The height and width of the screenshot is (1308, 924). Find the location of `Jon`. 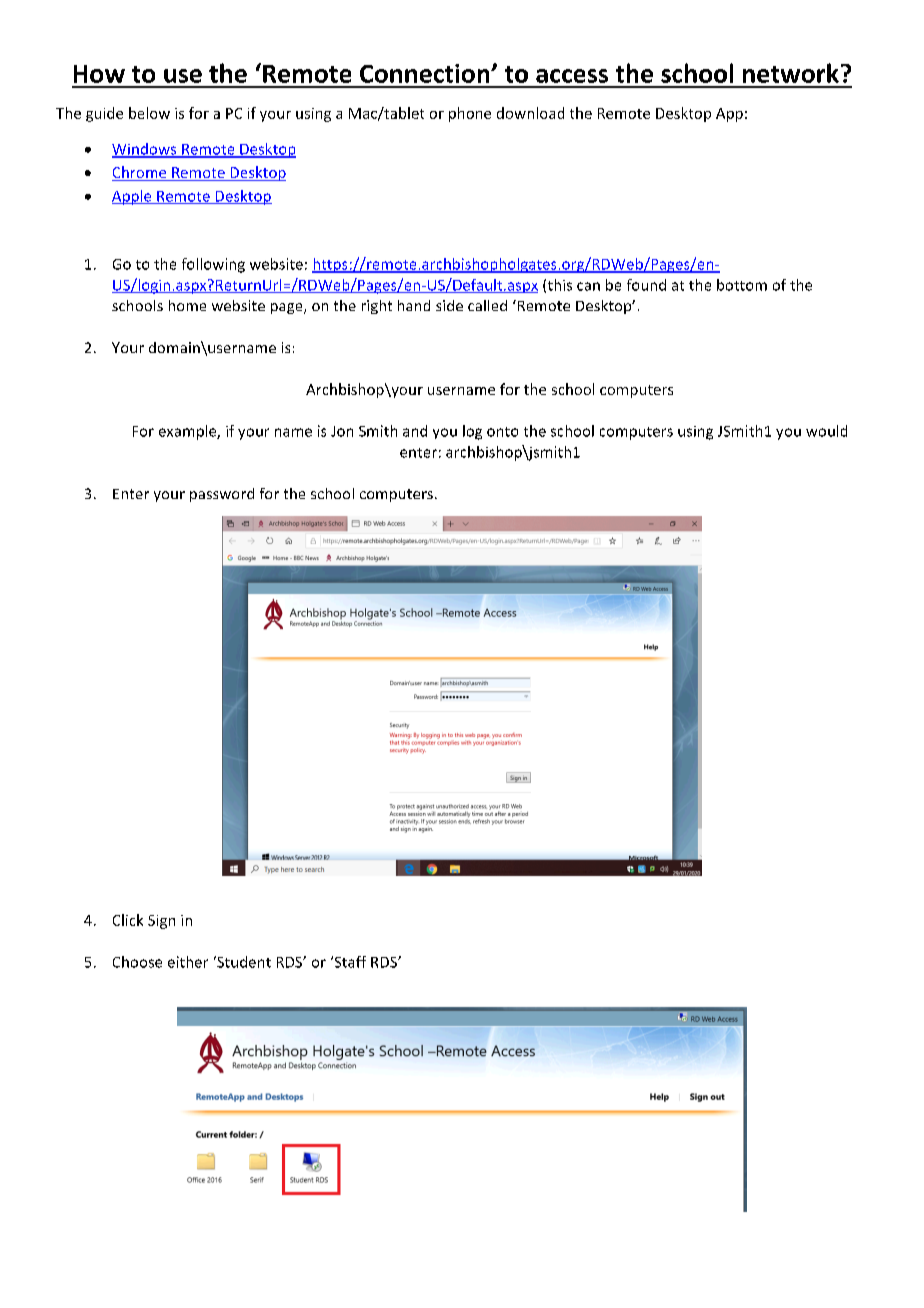

Jon is located at coordinates (342, 431).
